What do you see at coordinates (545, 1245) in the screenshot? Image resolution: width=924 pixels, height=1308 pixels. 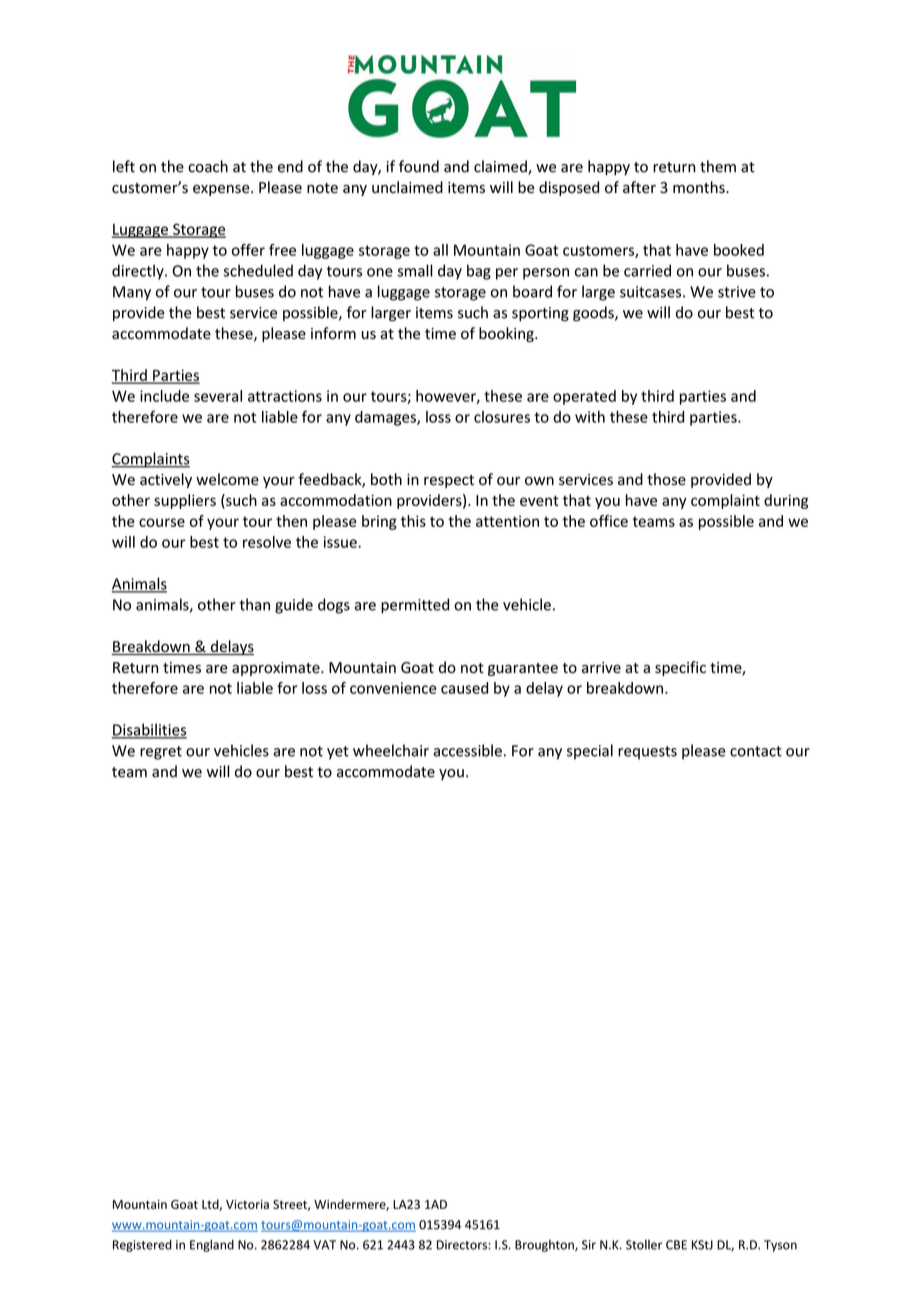 I see `Broughton` at bounding box center [545, 1245].
